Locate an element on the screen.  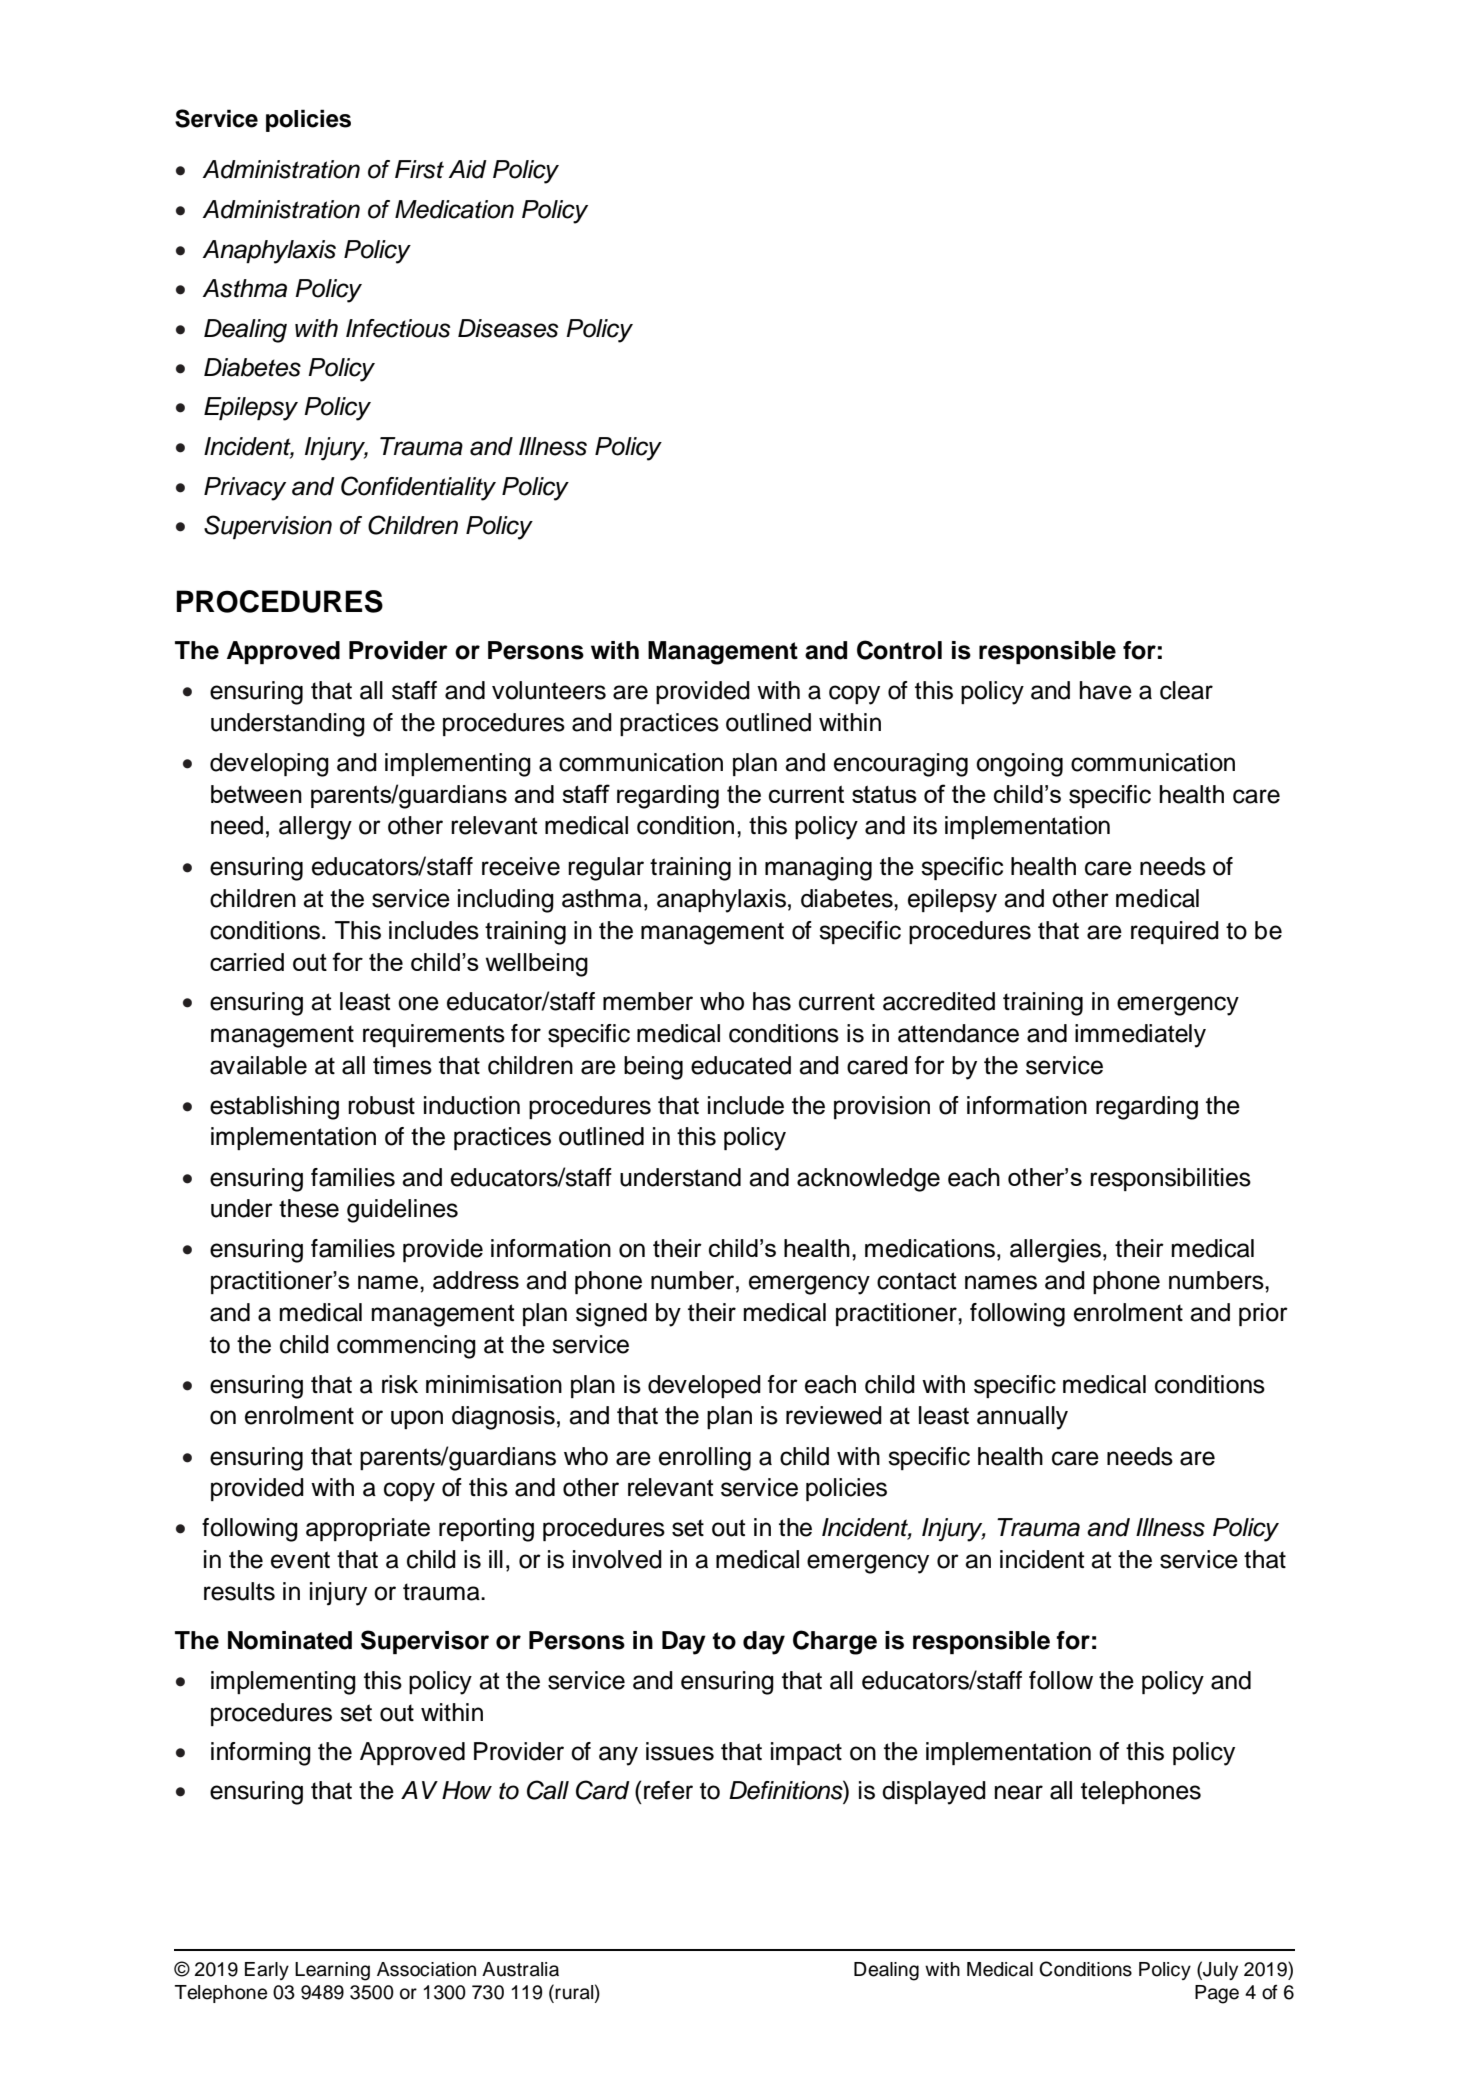
robust is located at coordinates (381, 1105).
